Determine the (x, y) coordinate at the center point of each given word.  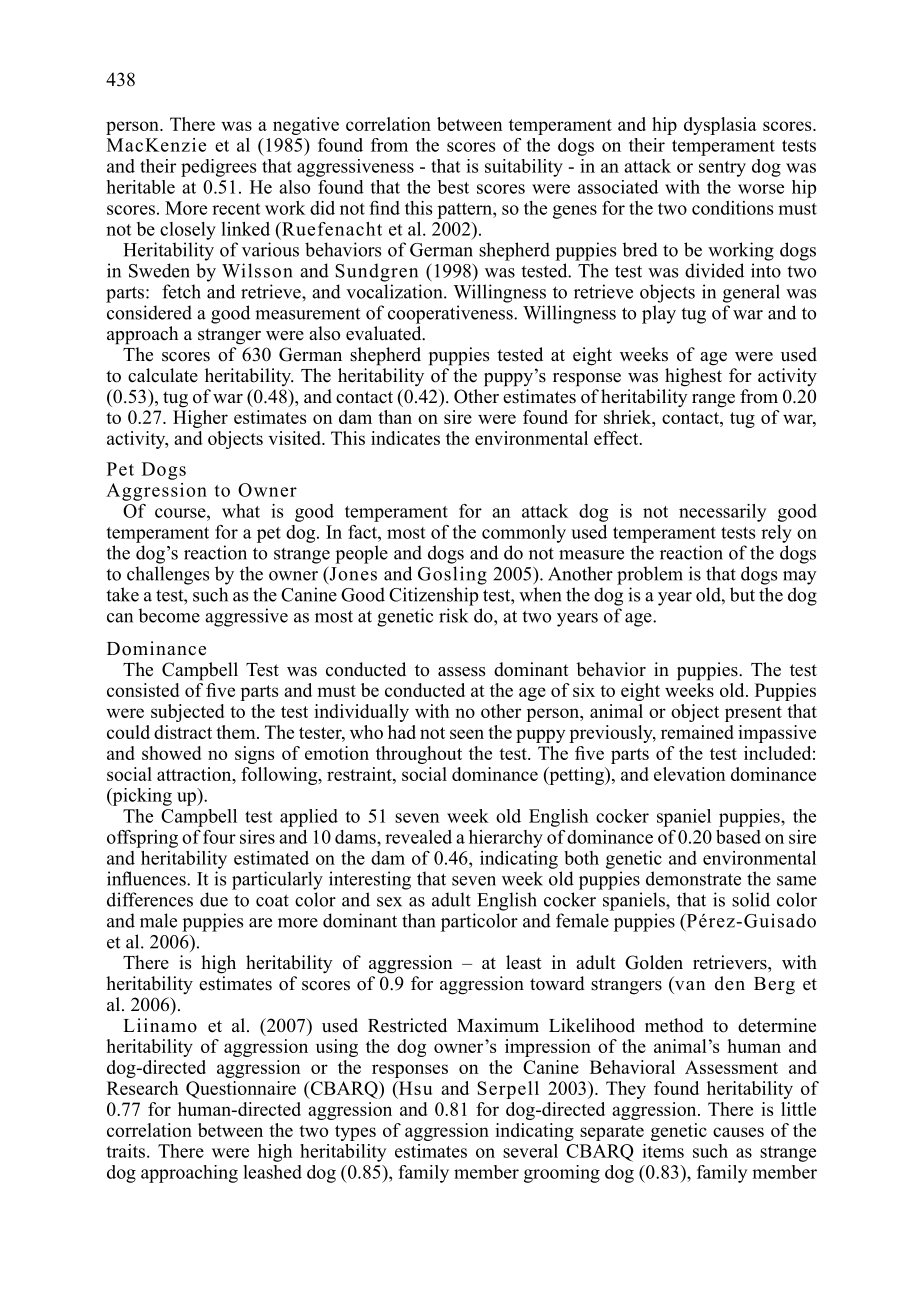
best (453, 187)
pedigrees (218, 168)
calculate (163, 375)
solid (751, 899)
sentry (722, 169)
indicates (405, 438)
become (169, 615)
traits (127, 1151)
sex (389, 902)
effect (617, 438)
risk (453, 615)
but (742, 594)
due (214, 899)
